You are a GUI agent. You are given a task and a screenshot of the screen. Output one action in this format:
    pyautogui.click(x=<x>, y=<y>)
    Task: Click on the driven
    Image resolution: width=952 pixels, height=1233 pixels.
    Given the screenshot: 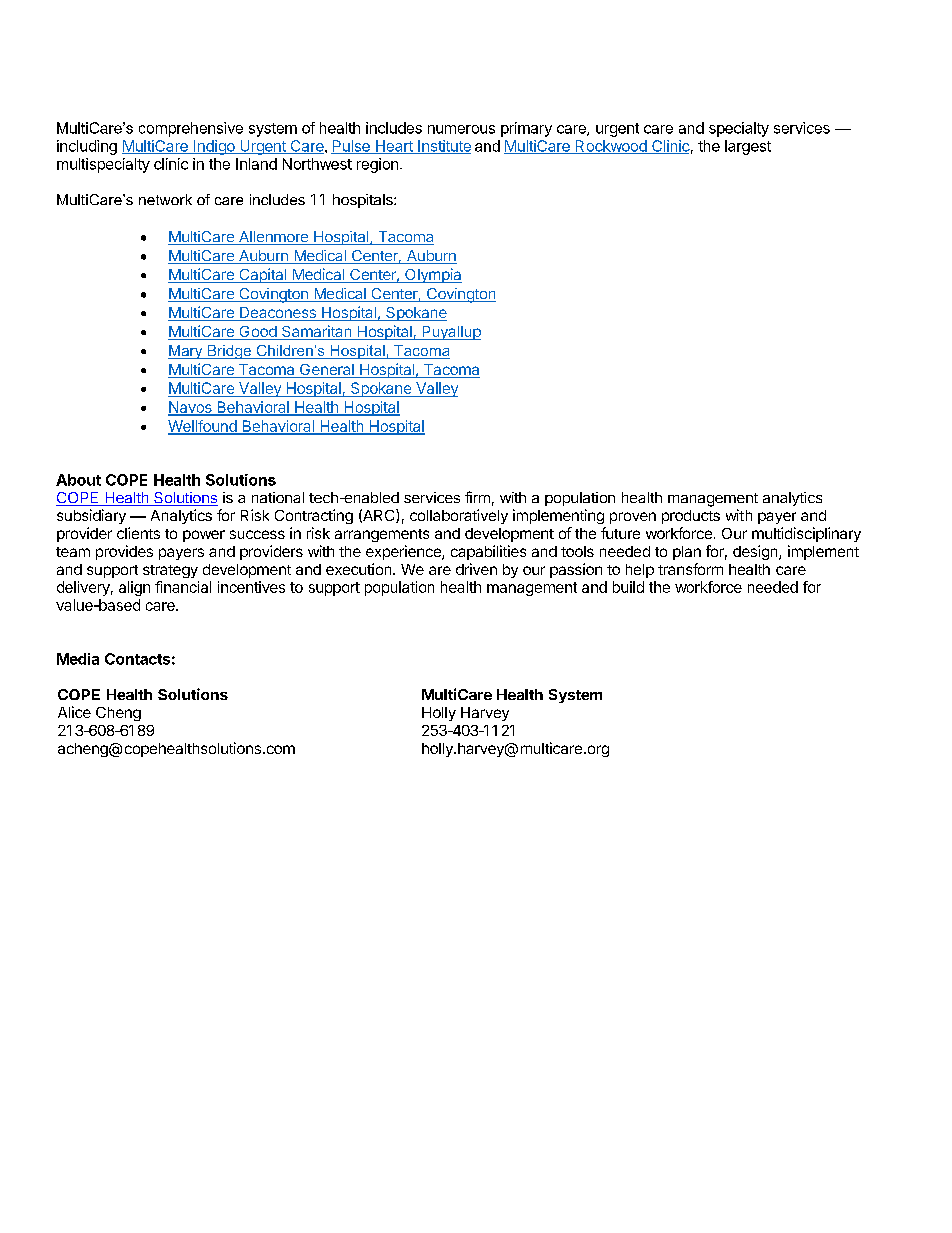 What is the action you would take?
    pyautogui.click(x=476, y=569)
